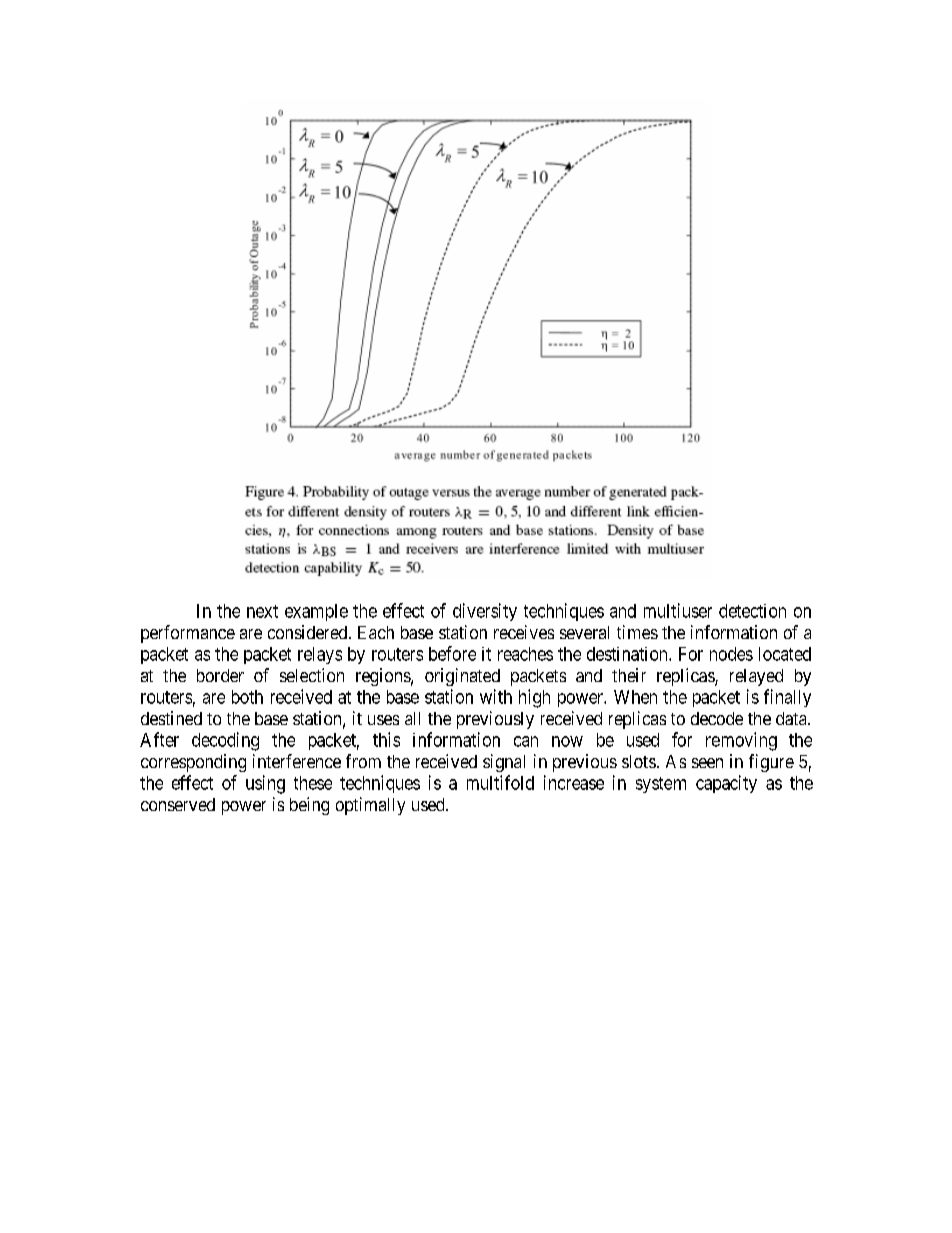 The width and height of the image is (952, 1233). I want to click on conserved, so click(178, 804).
